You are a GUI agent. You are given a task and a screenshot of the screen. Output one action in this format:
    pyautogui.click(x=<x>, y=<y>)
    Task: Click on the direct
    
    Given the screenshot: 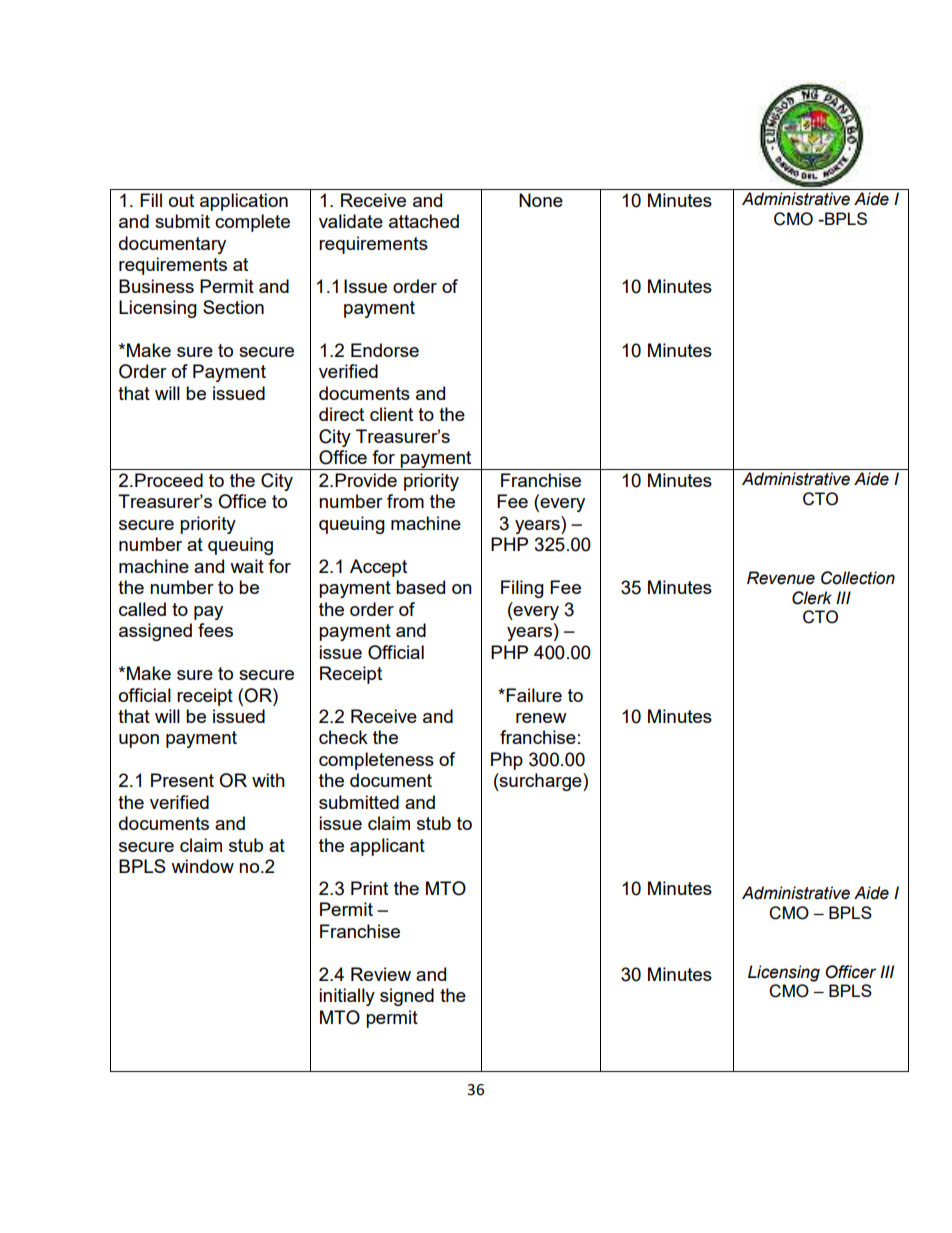 What is the action you would take?
    pyautogui.click(x=341, y=414)
